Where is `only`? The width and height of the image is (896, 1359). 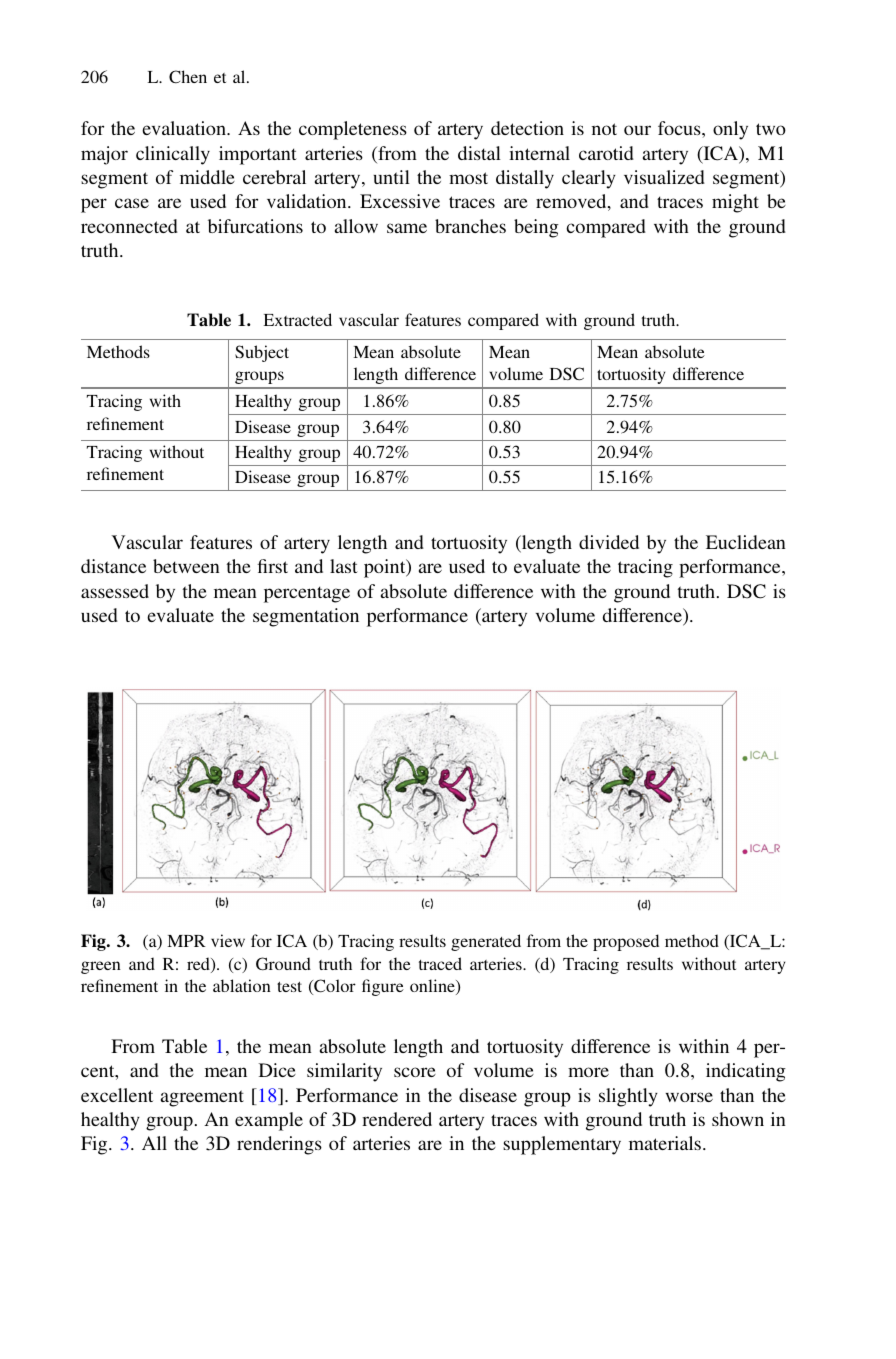 only is located at coordinates (730, 130).
